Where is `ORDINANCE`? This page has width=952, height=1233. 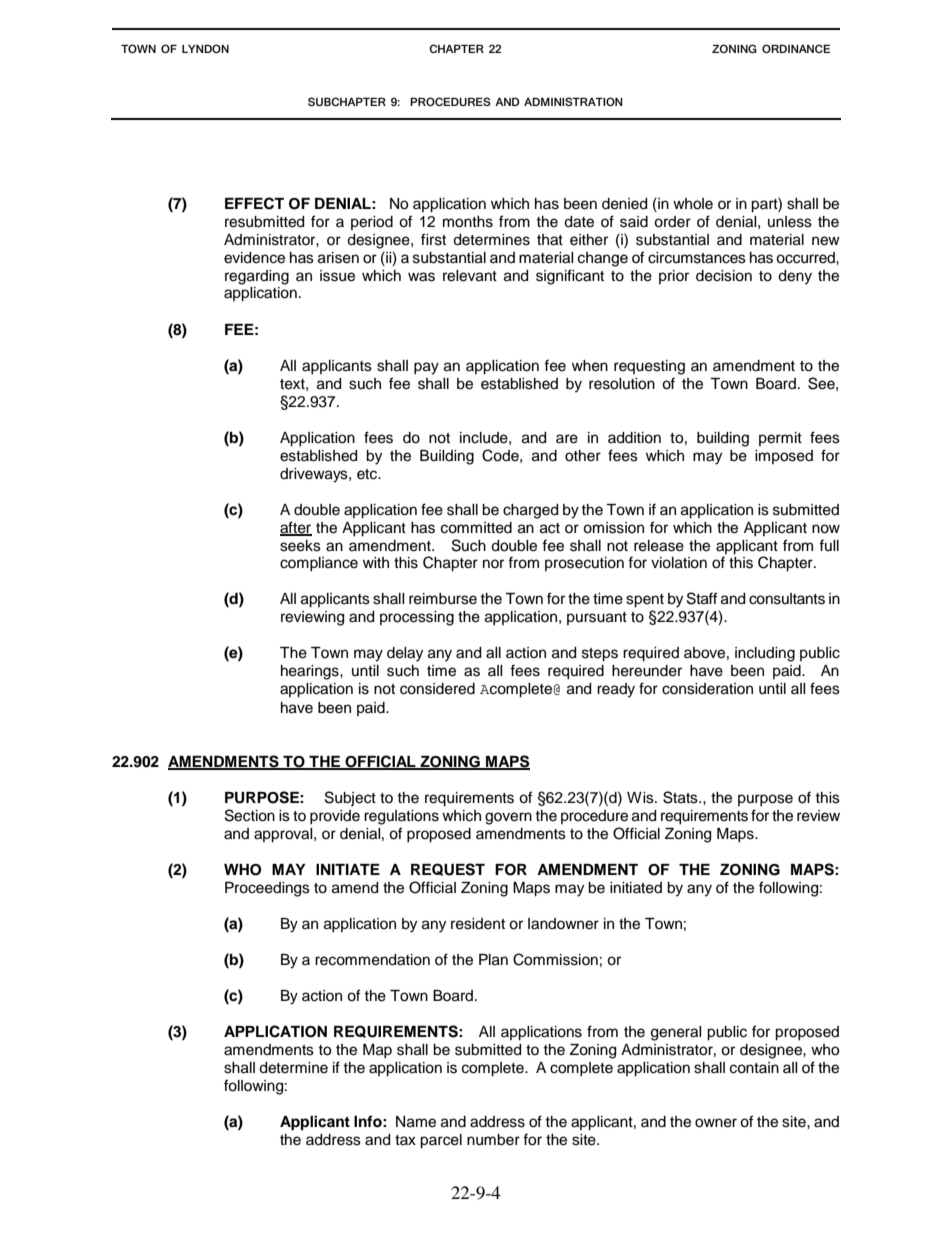 ORDINANCE is located at coordinates (796, 48).
